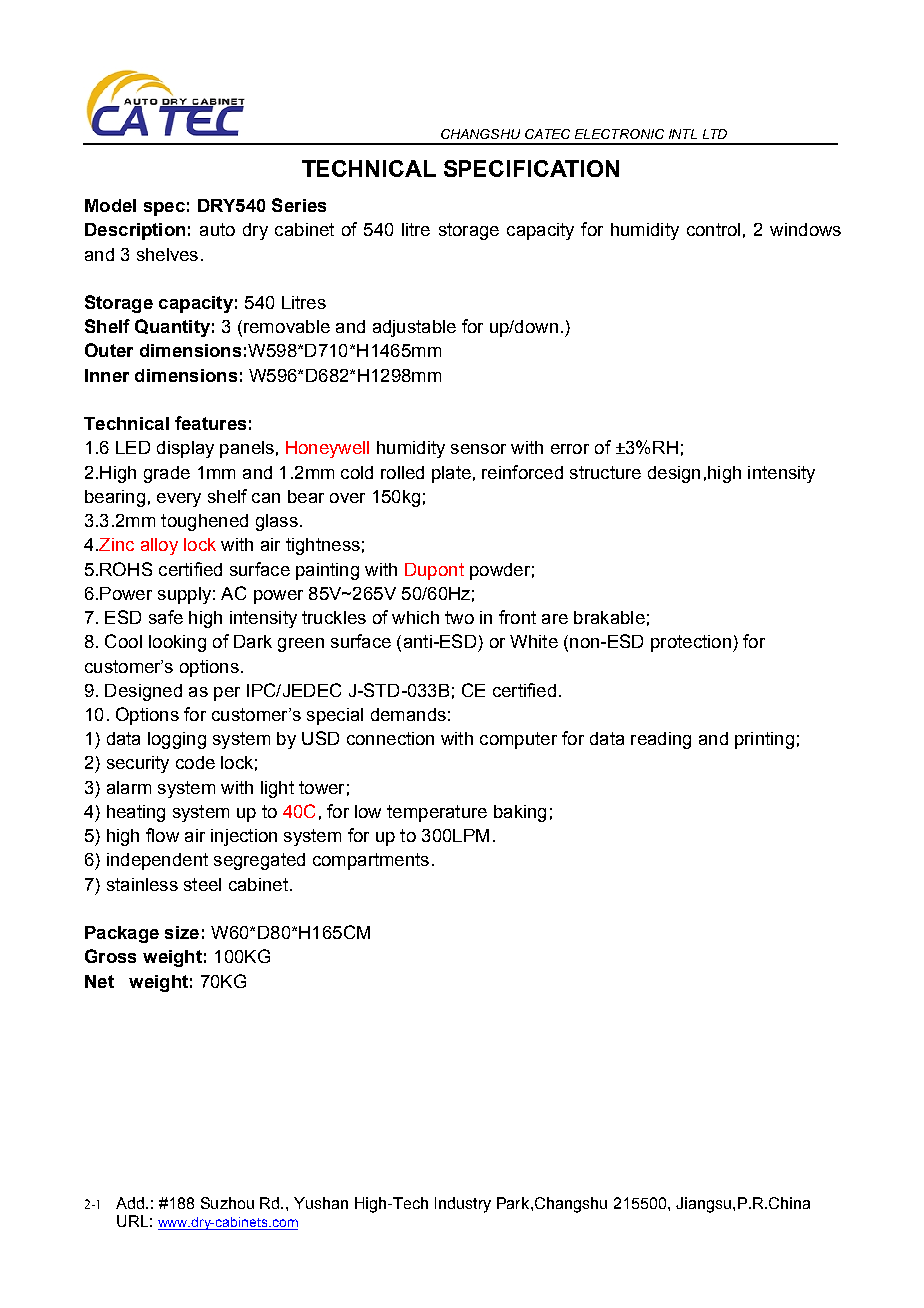 The image size is (924, 1308). Describe the element at coordinates (715, 134) in the image. I see `LTD` at that location.
